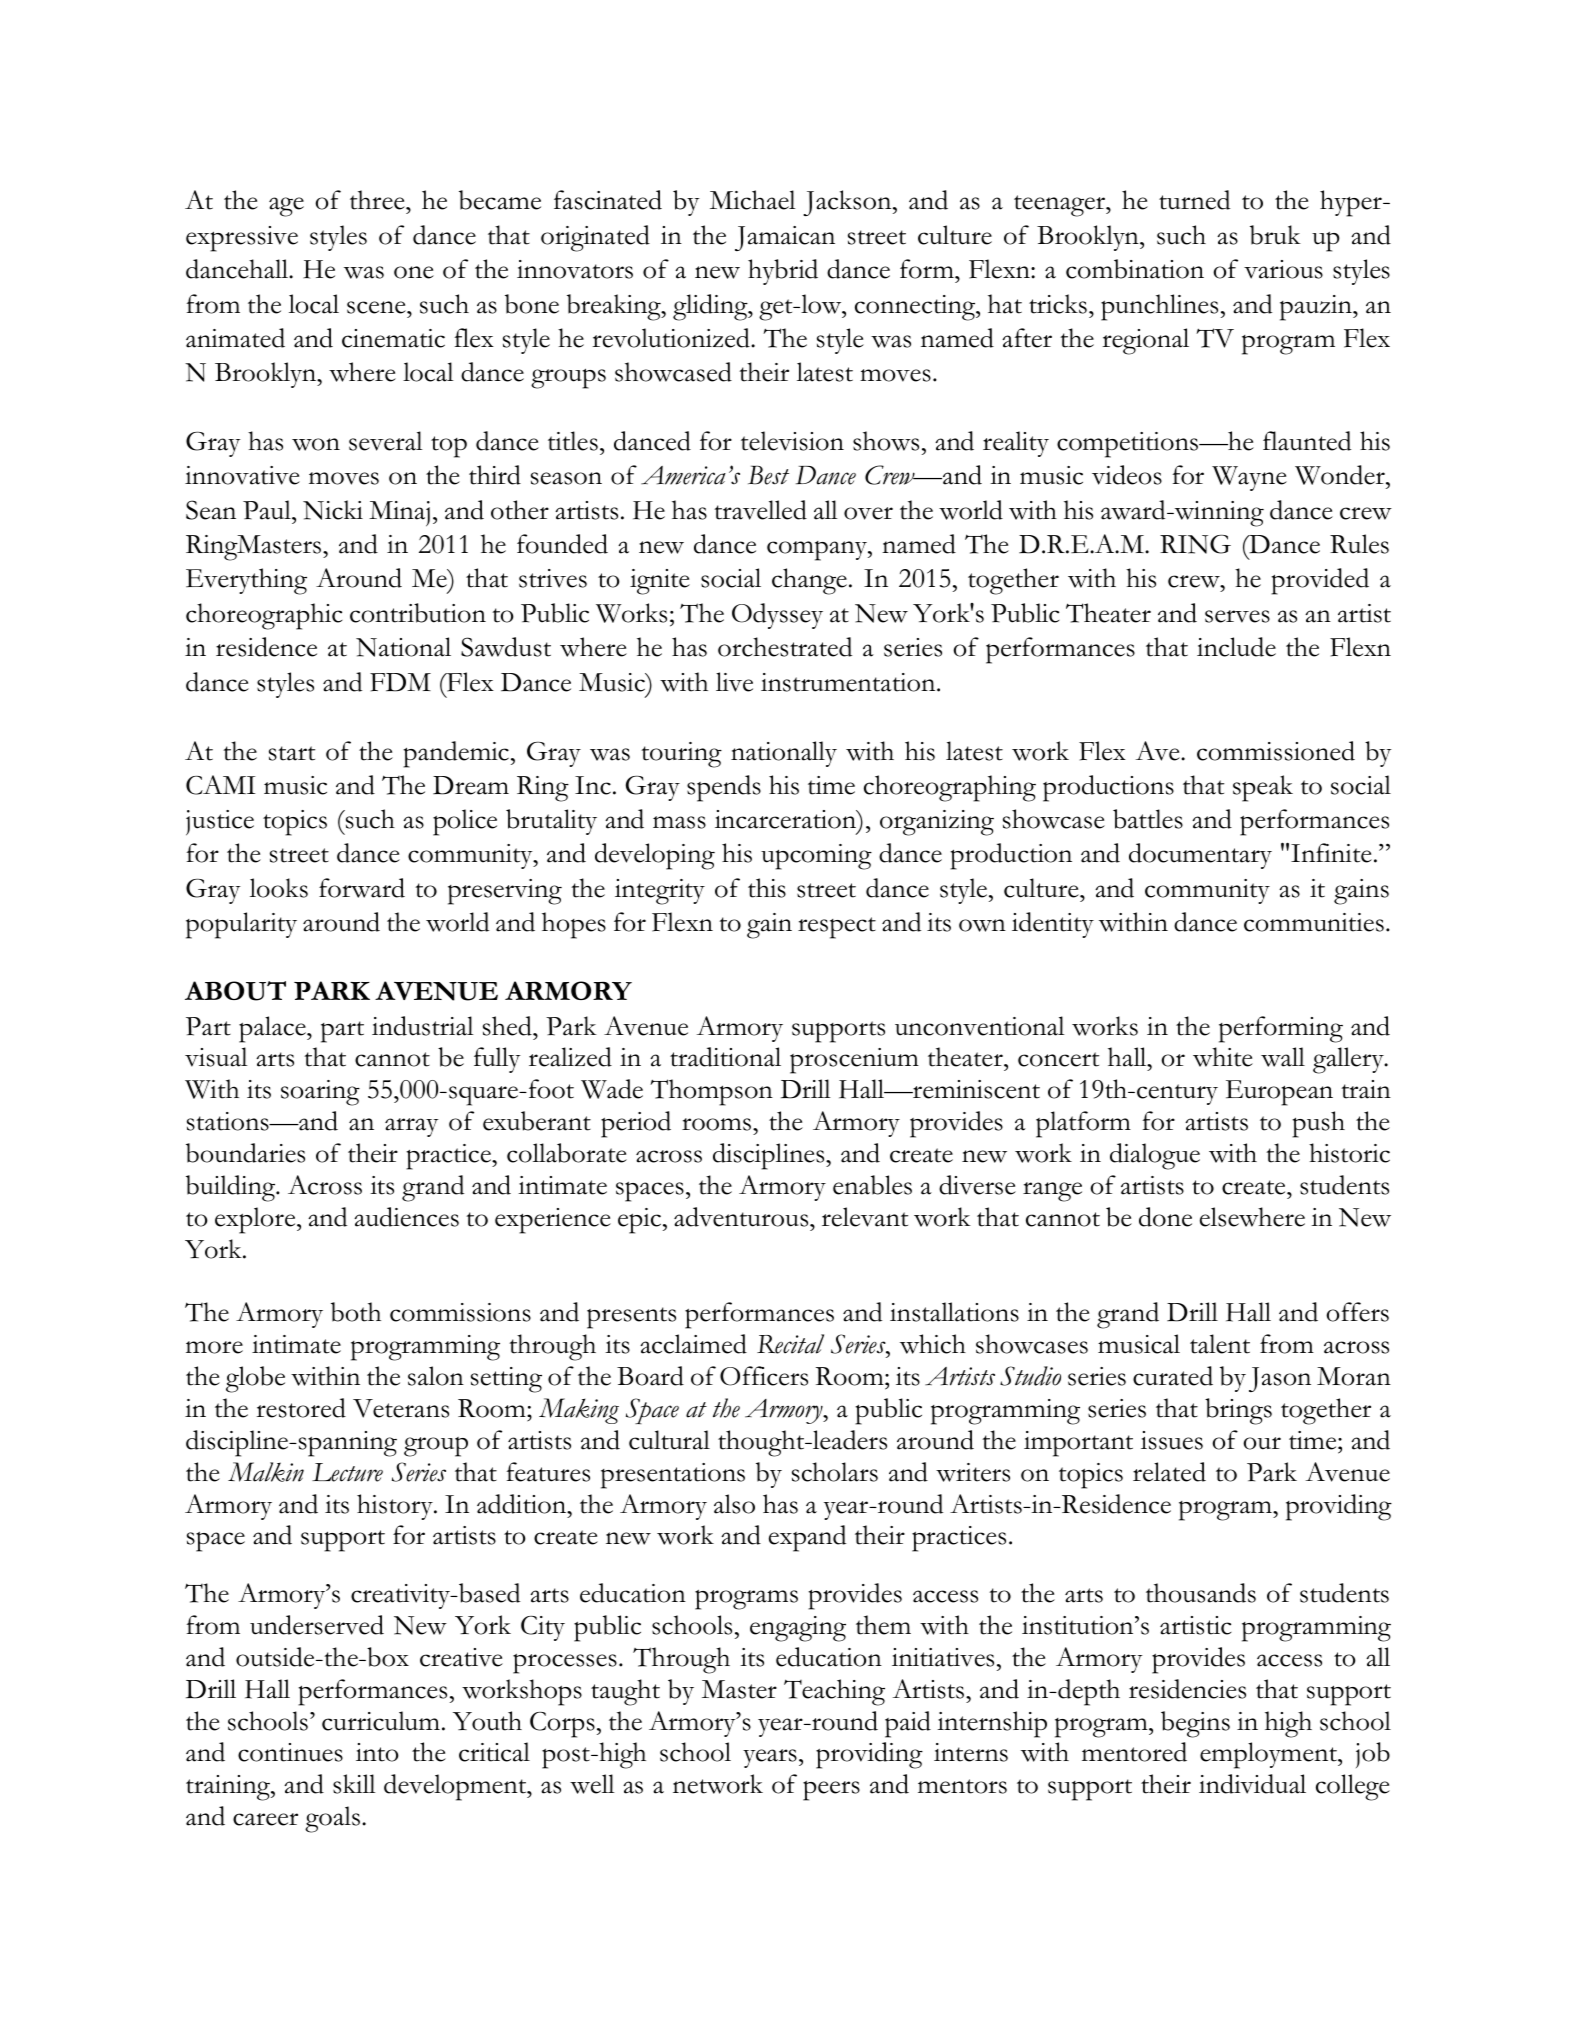 This document has height=2039, width=1576. I want to click on Officers, so click(764, 1376).
